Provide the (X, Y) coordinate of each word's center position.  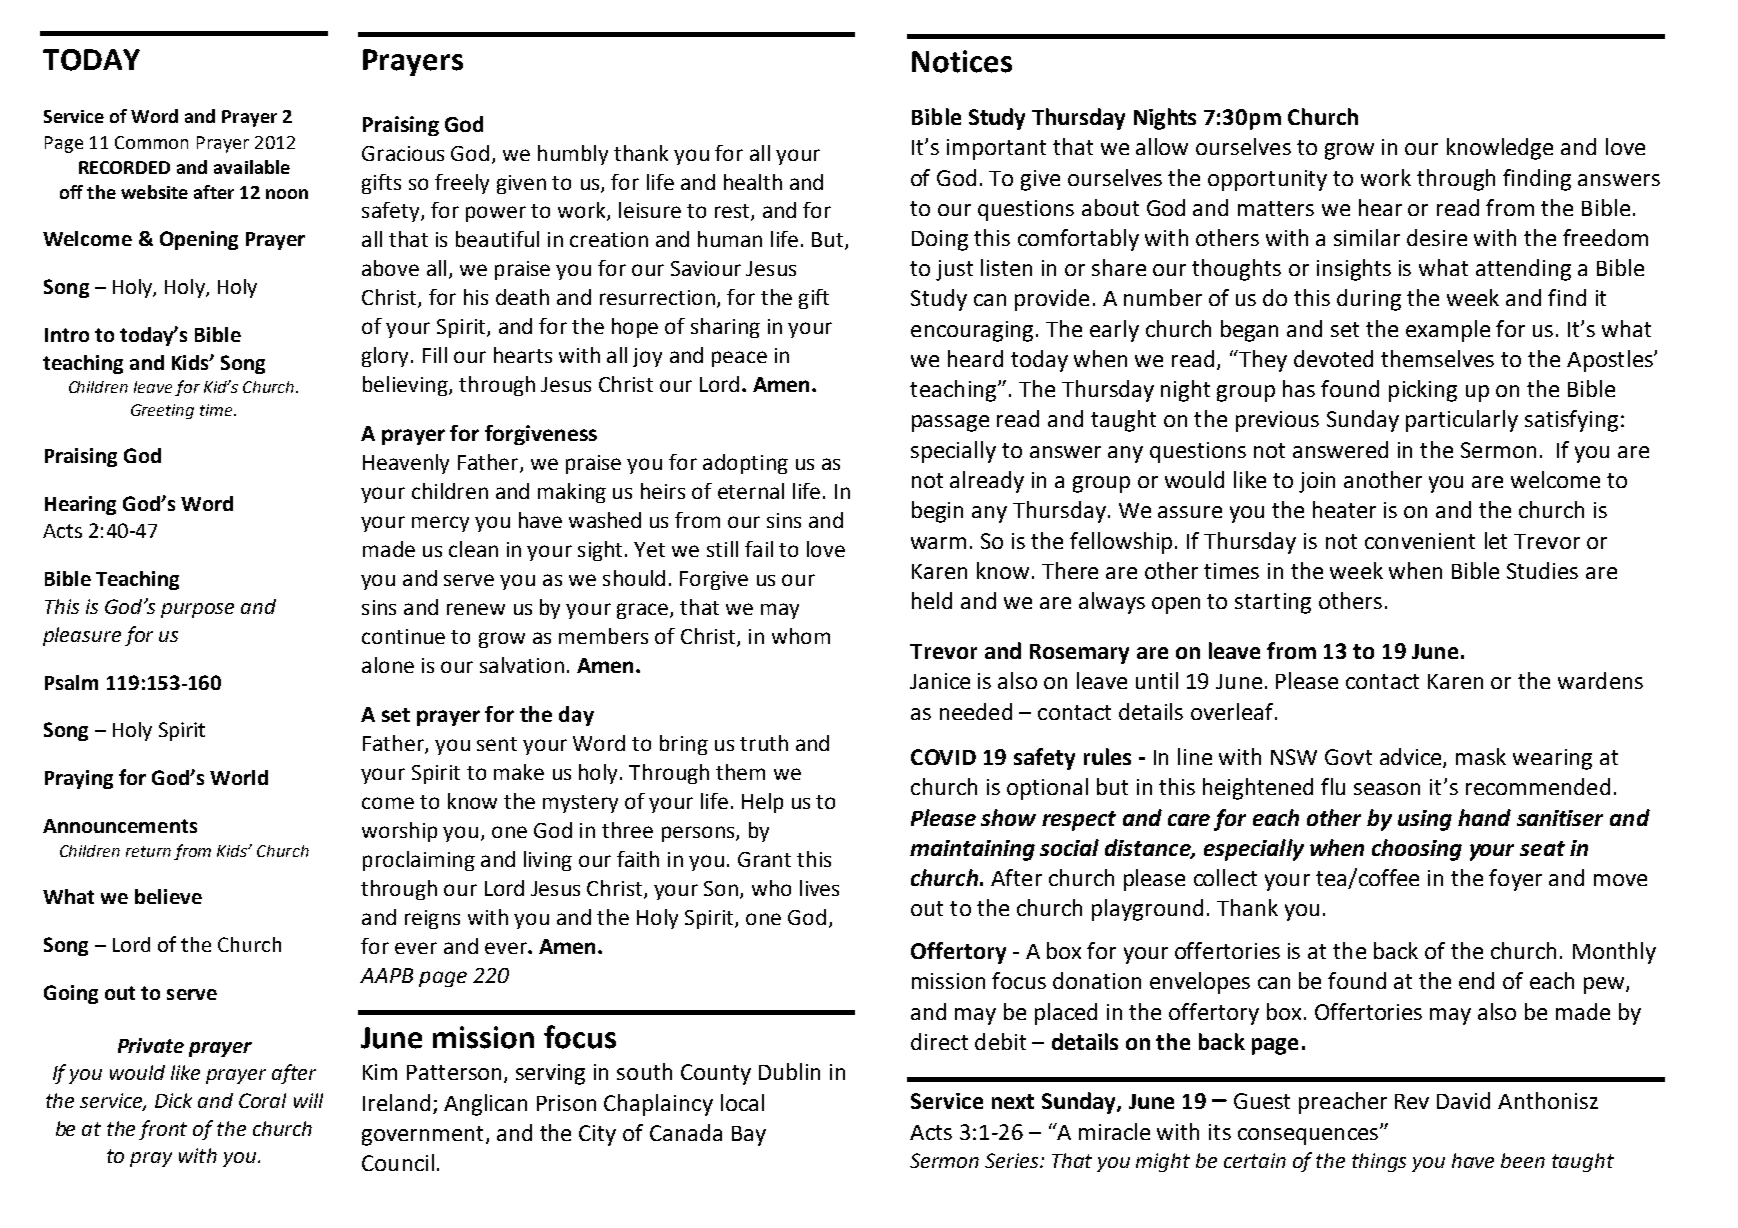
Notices (962, 61)
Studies (1542, 570)
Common (151, 142)
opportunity (1267, 180)
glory (387, 357)
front (163, 1130)
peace (739, 359)
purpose (197, 610)
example (1448, 331)
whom (801, 636)
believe (168, 896)
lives (819, 888)
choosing (1417, 850)
